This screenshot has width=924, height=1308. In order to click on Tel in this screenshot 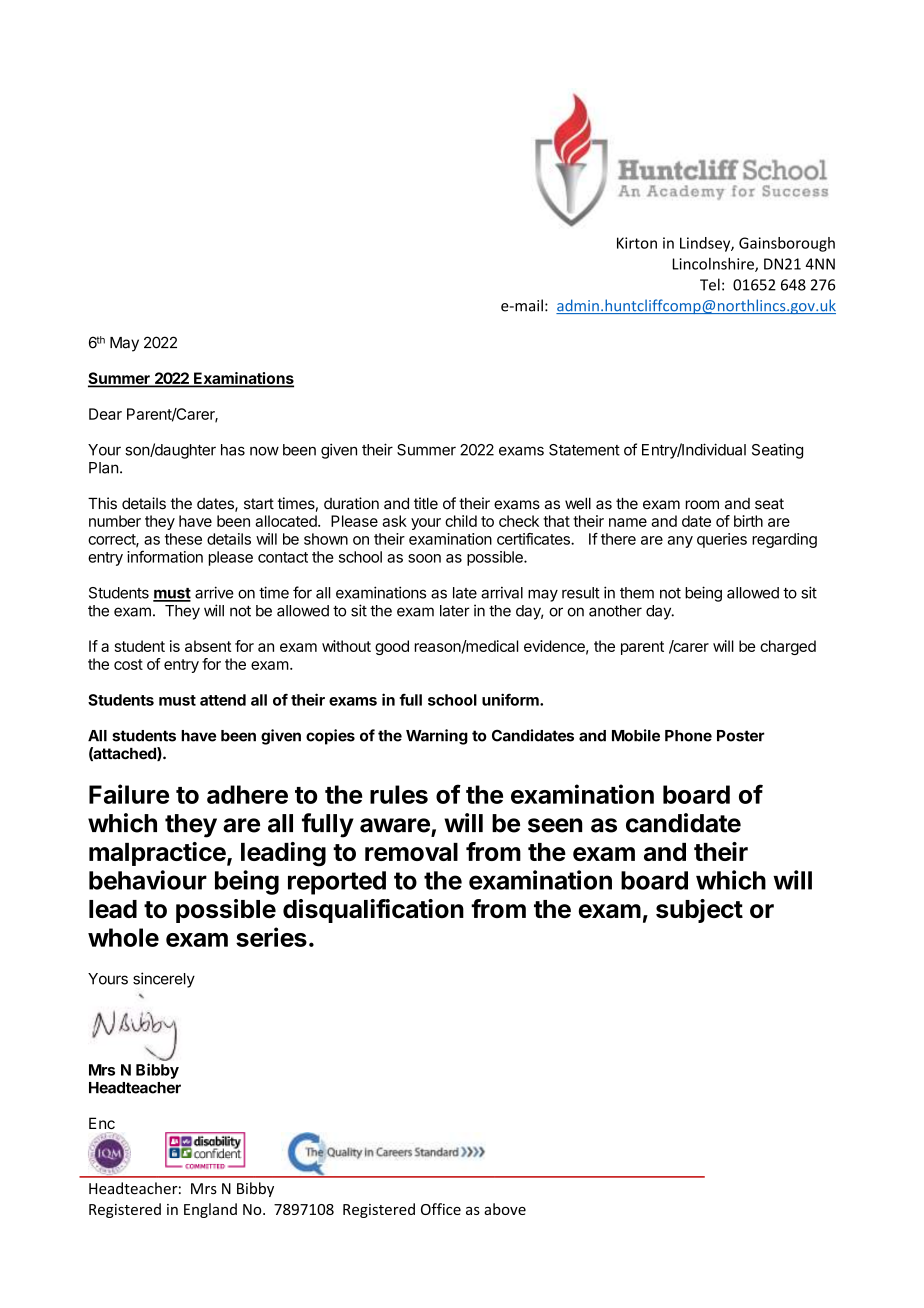, I will do `click(710, 284)`.
